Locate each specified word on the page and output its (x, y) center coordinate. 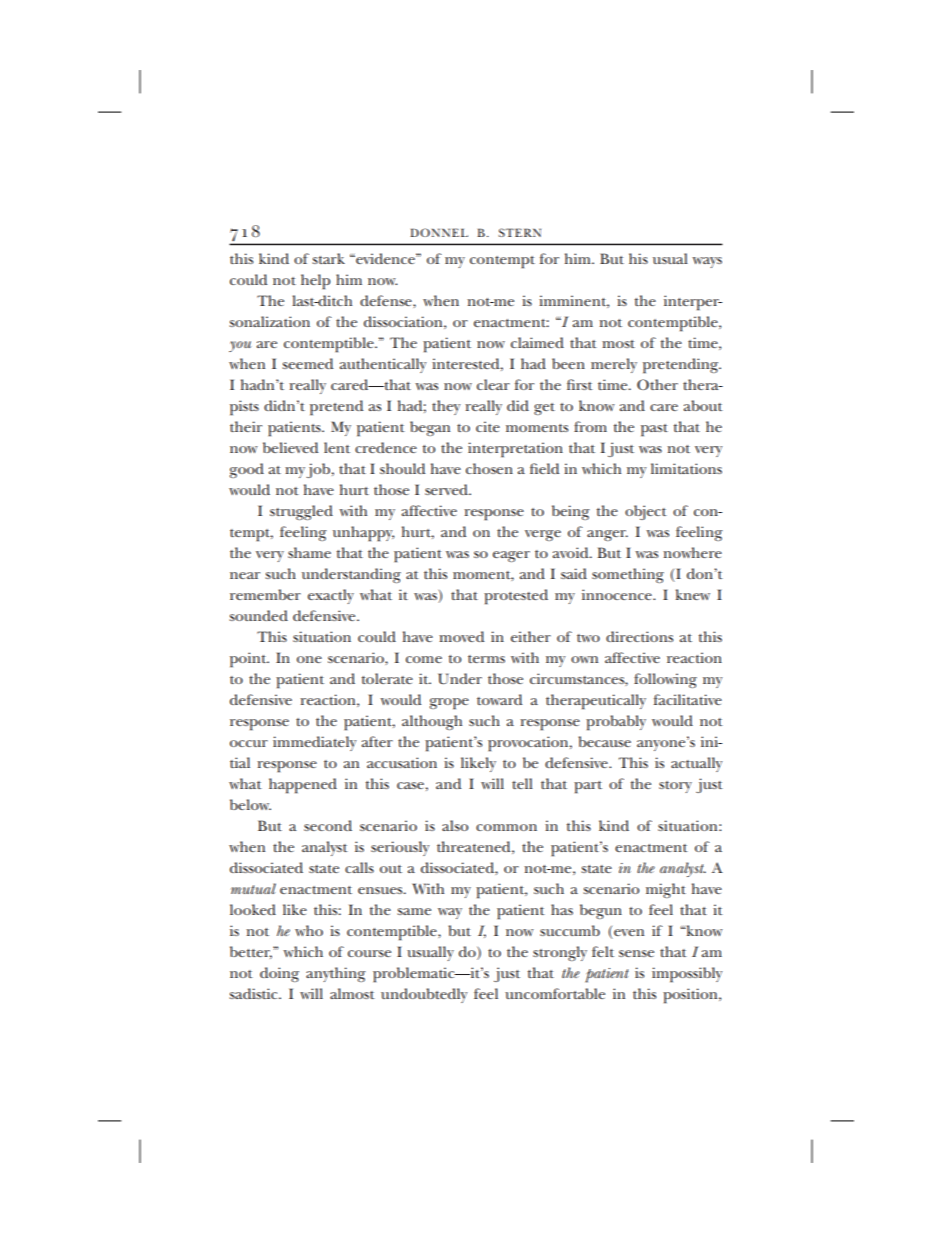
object (646, 512)
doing (279, 974)
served (448, 489)
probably (616, 723)
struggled (301, 512)
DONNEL (439, 232)
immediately (314, 743)
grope (449, 704)
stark (328, 258)
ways (707, 262)
